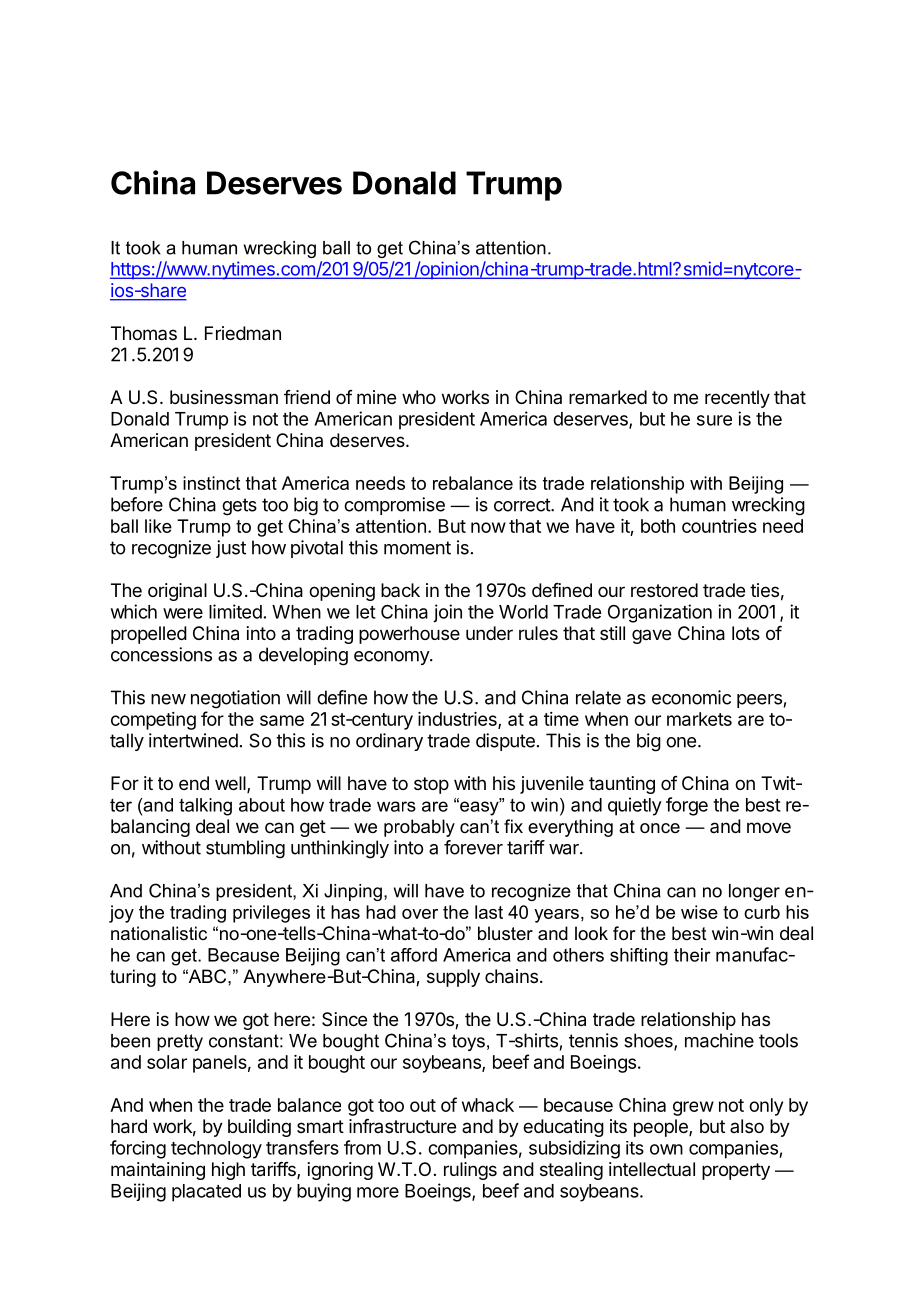 The height and width of the screenshot is (1308, 924). I want to click on recently, so click(737, 399).
